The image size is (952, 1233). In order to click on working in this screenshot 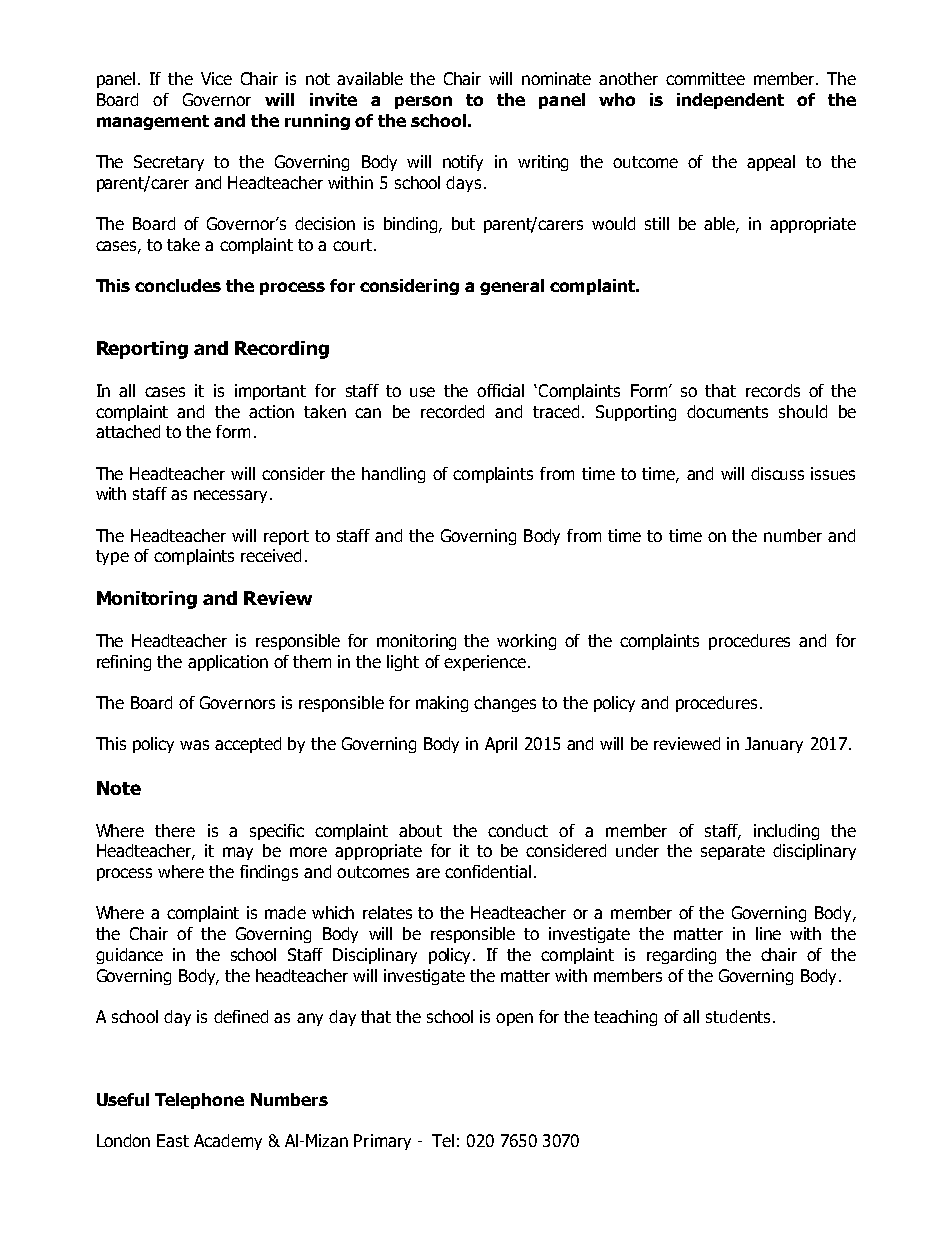, I will do `click(526, 642)`.
